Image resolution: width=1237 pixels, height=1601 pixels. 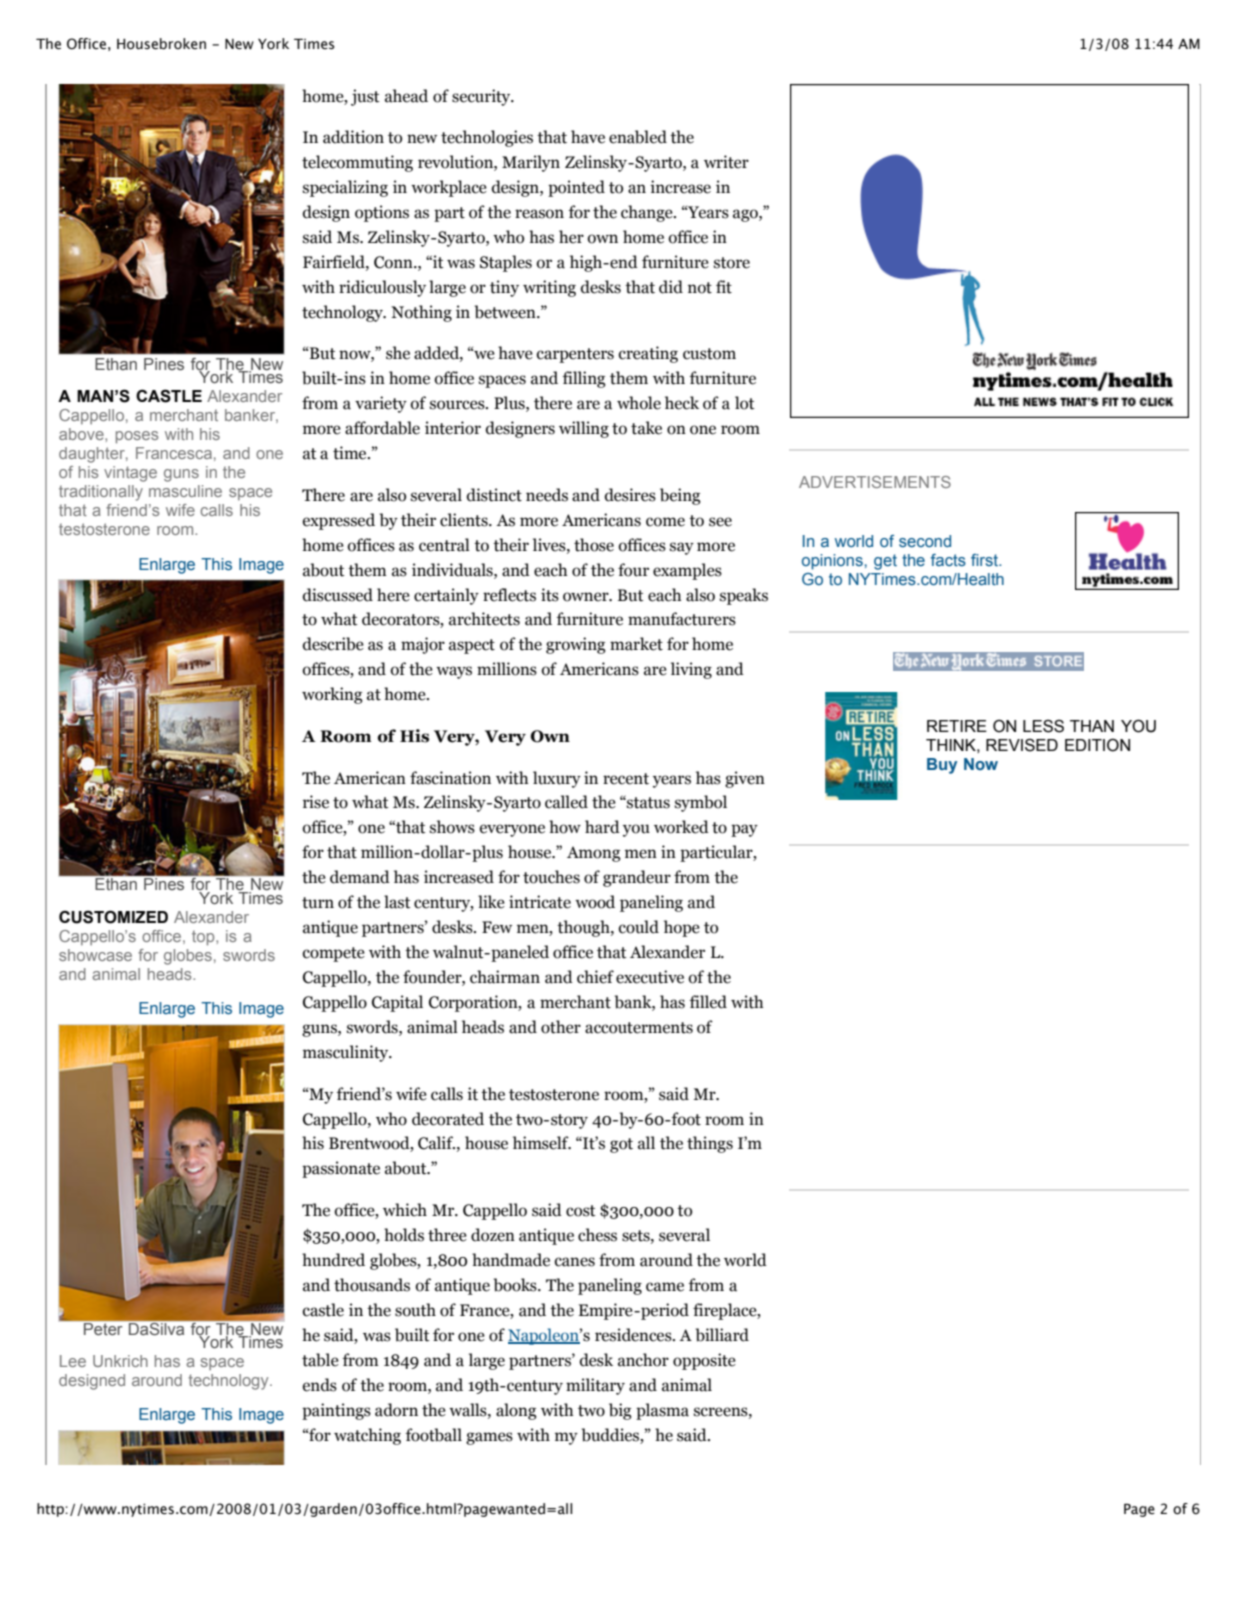 I want to click on ADVERTISEMENTS, so click(x=875, y=482).
